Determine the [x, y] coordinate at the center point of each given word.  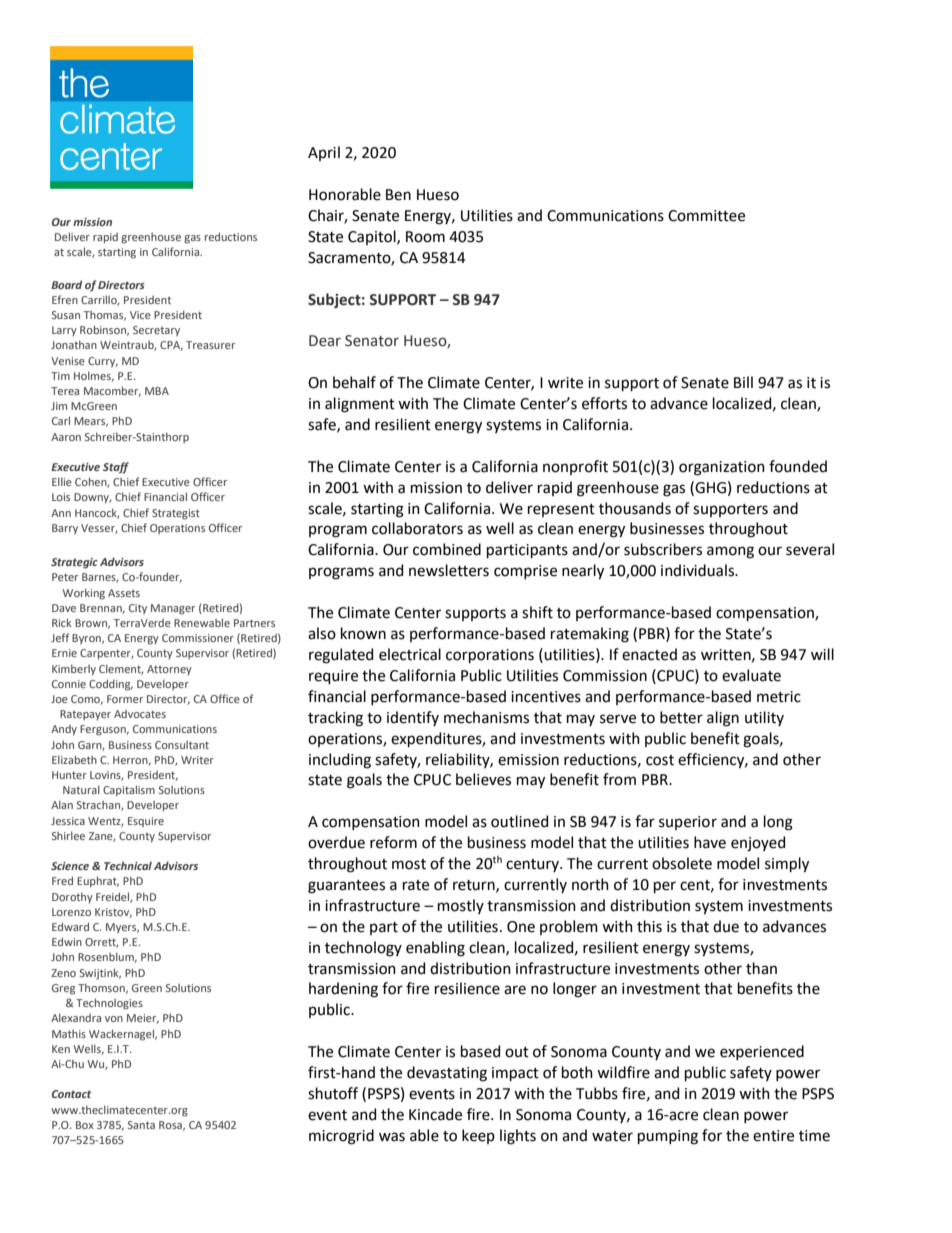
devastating [447, 1074]
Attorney [169, 670]
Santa [141, 1125]
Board [66, 284]
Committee [706, 216]
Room [425, 237]
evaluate [751, 675]
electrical [410, 654]
